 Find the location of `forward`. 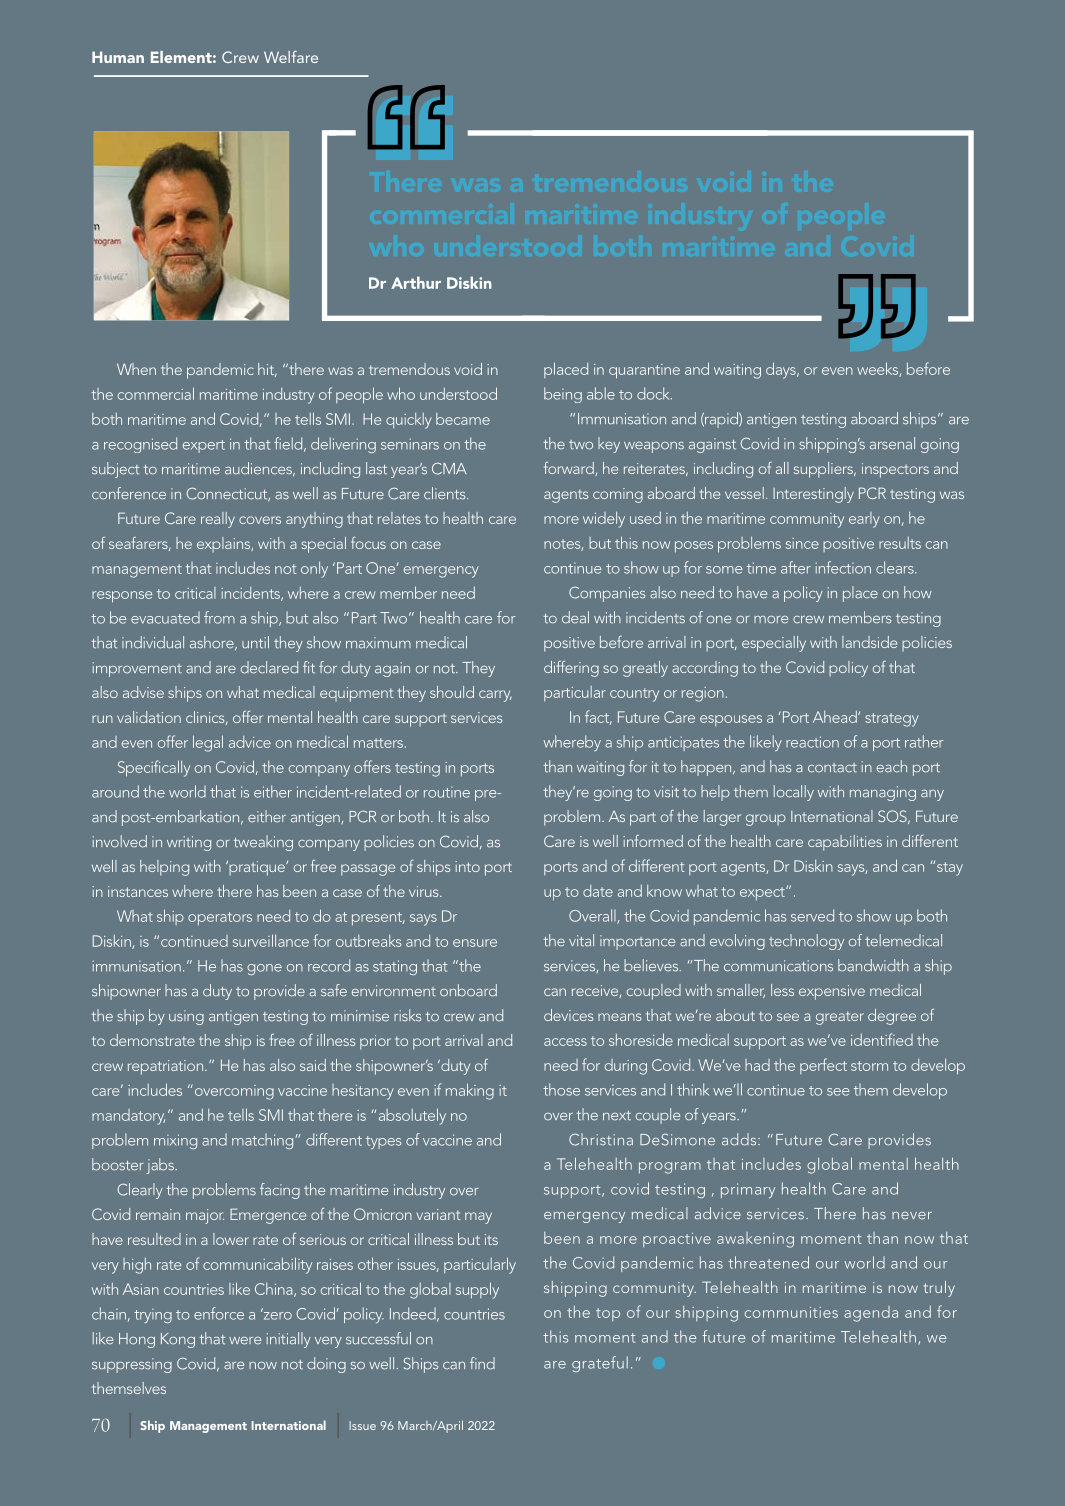

forward is located at coordinates (570, 469).
